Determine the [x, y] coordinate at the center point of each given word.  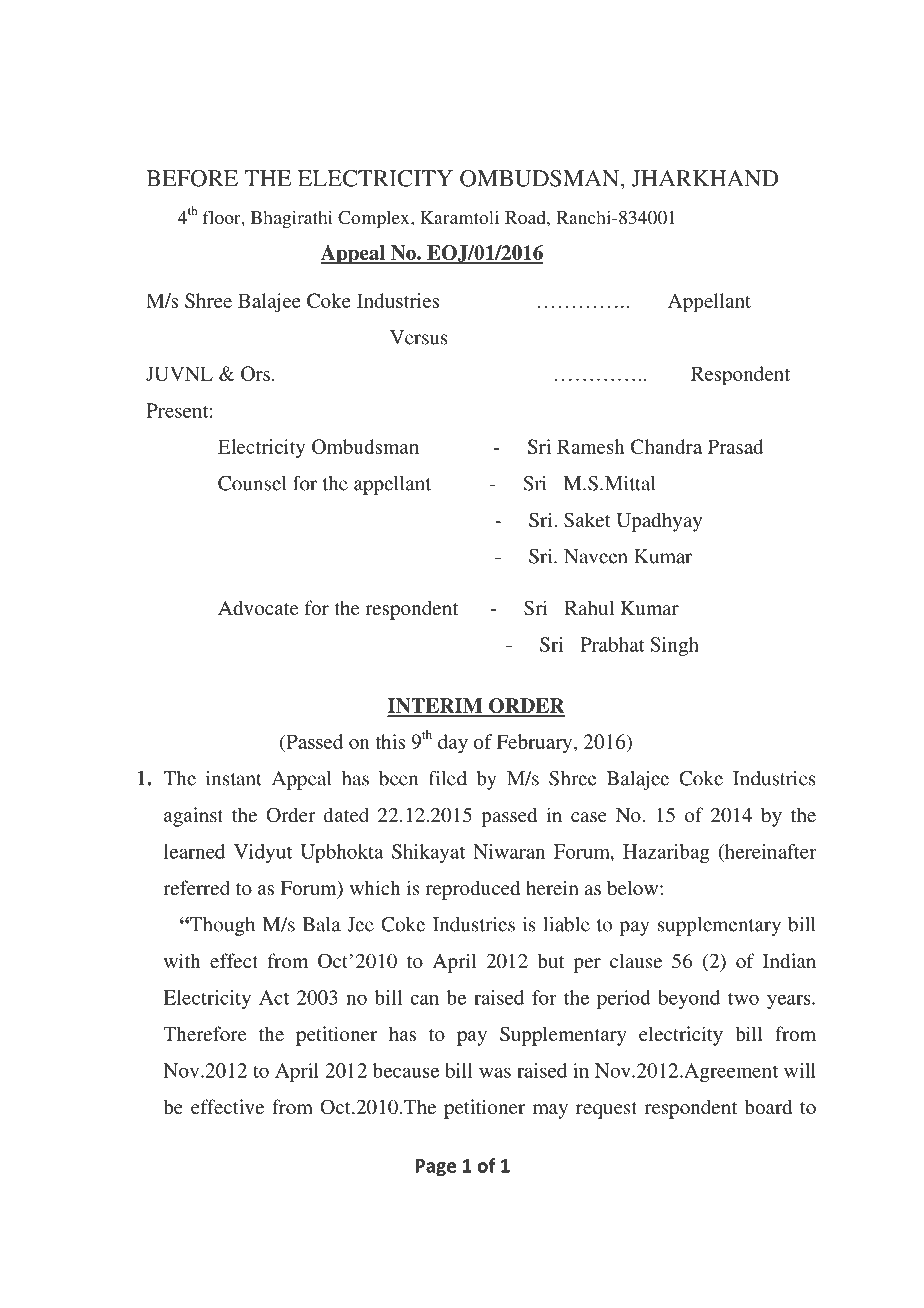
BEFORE [192, 178]
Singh [674, 646]
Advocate [258, 607]
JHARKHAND [705, 178]
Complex [375, 220]
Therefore [204, 1033]
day [453, 744]
